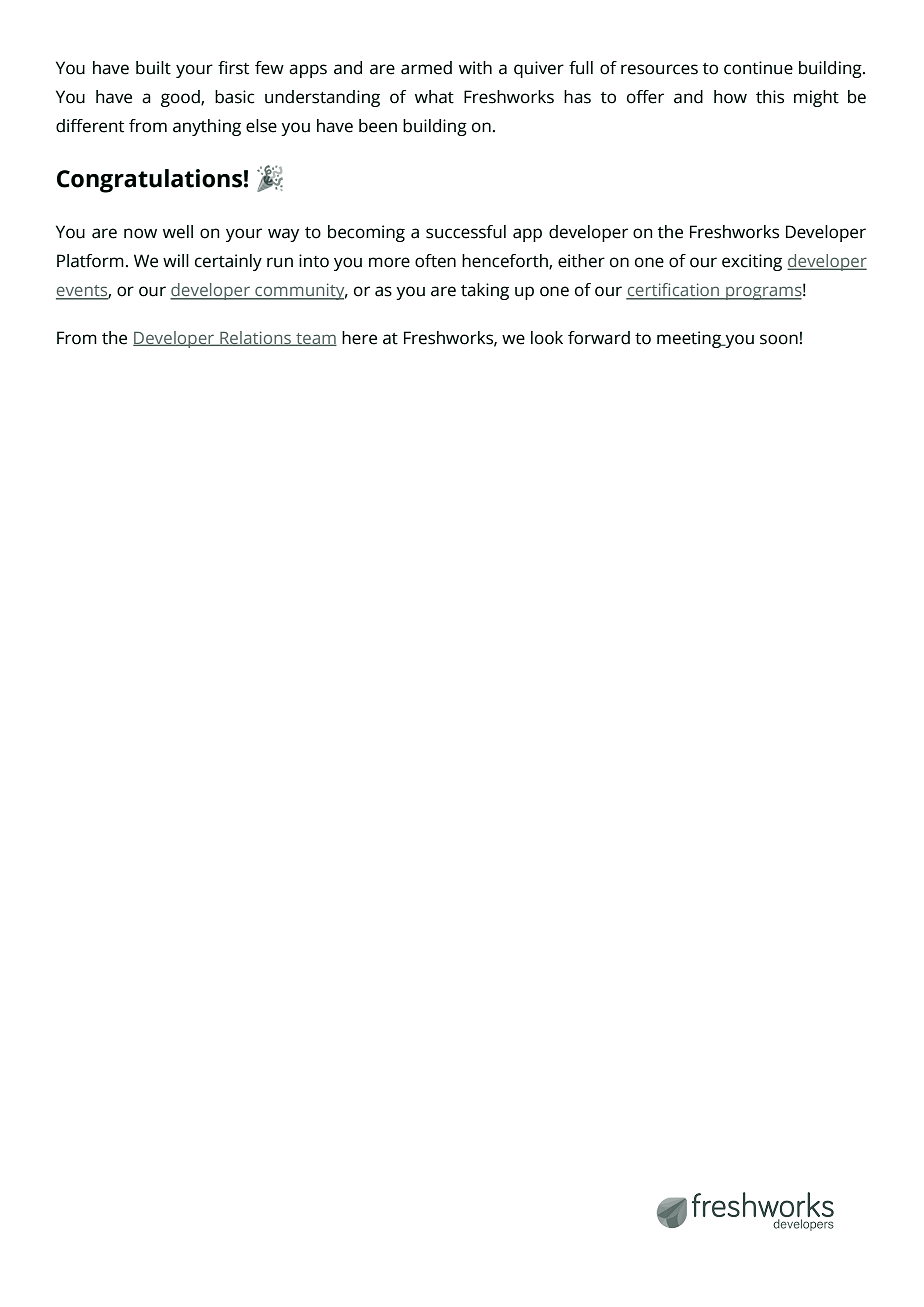  What do you see at coordinates (176, 260) in the document?
I see `will` at bounding box center [176, 260].
